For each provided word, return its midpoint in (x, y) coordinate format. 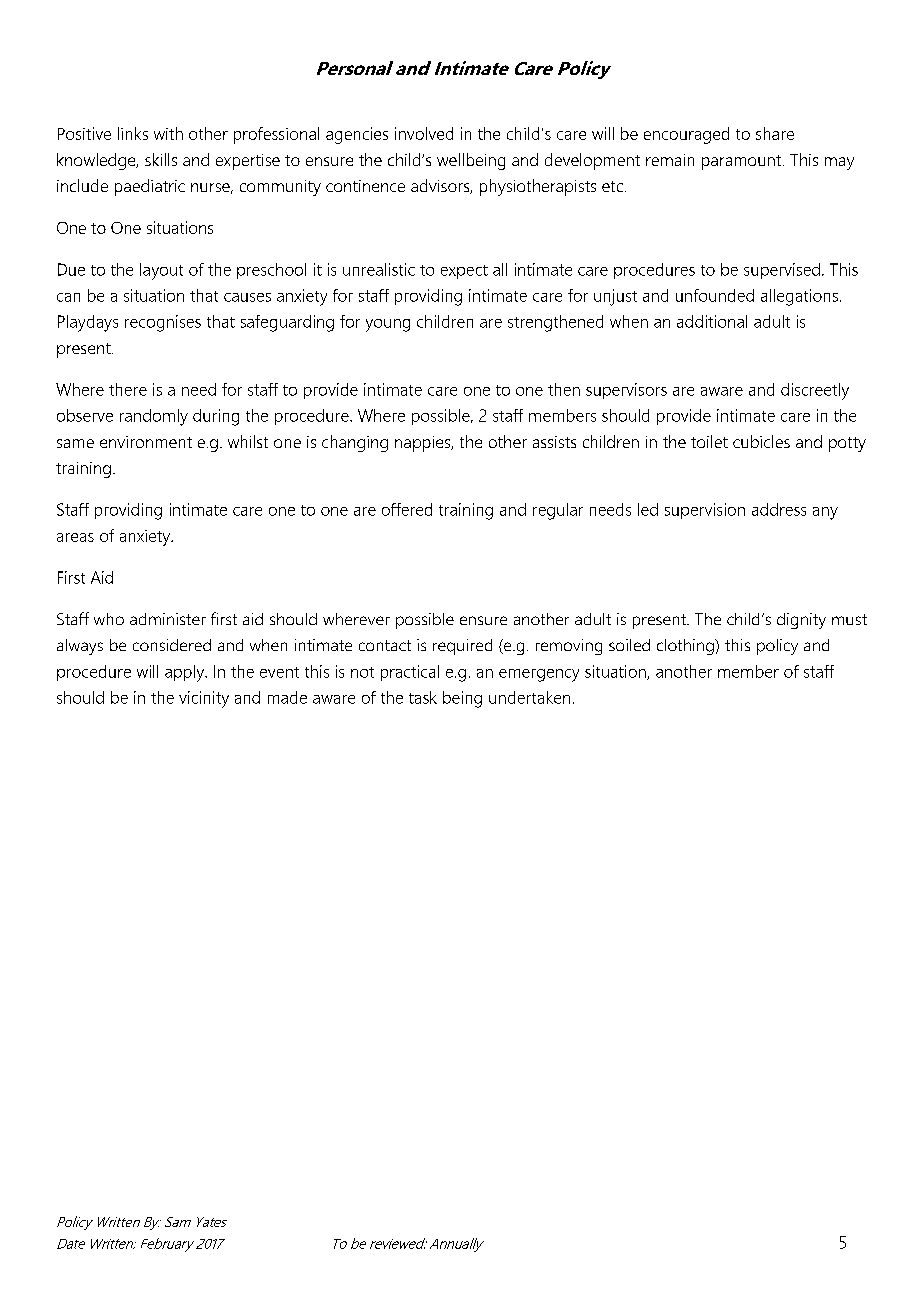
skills (161, 159)
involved (424, 133)
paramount (743, 162)
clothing (686, 647)
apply (186, 673)
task (423, 697)
